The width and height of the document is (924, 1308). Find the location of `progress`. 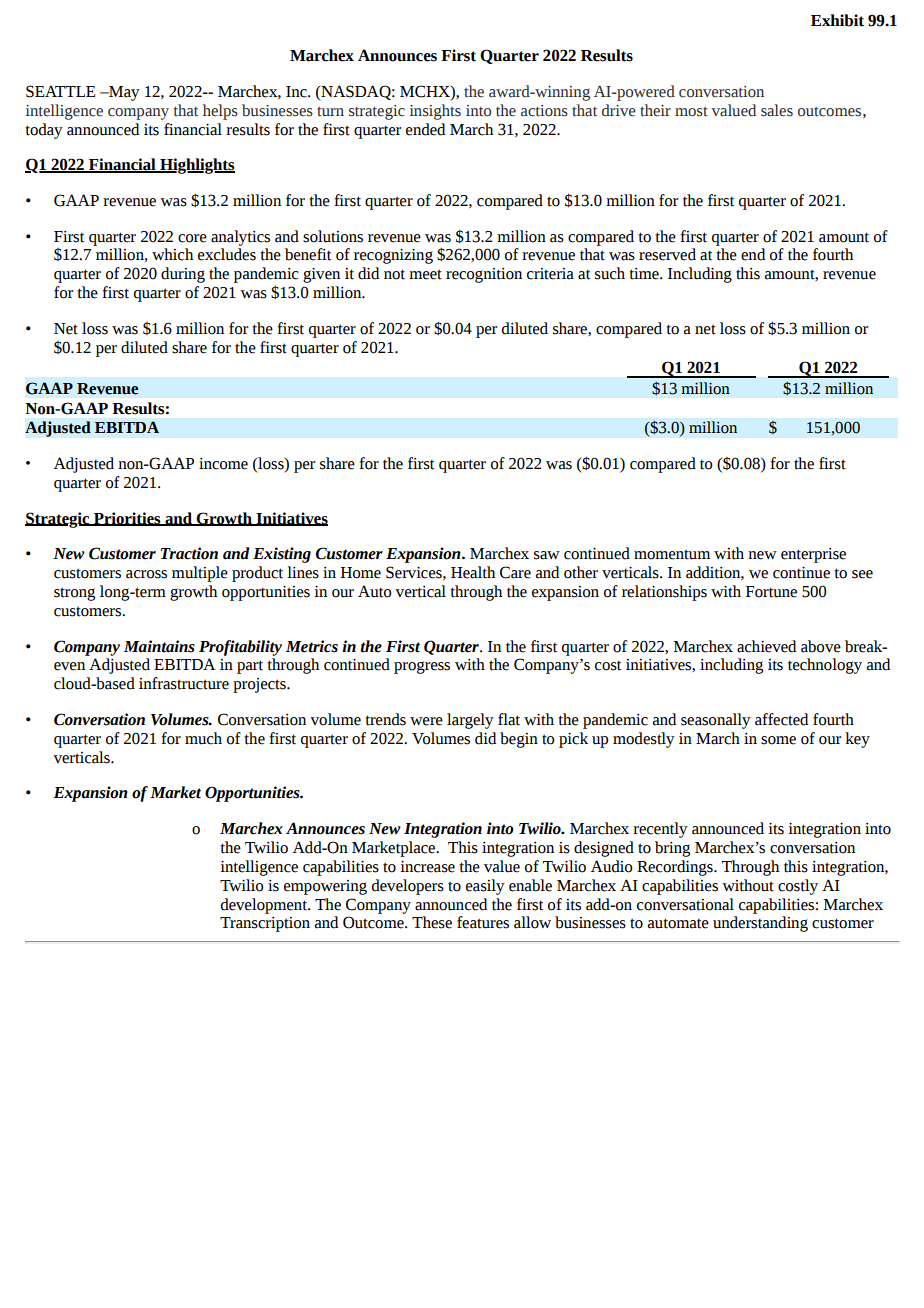

progress is located at coordinates (422, 667).
